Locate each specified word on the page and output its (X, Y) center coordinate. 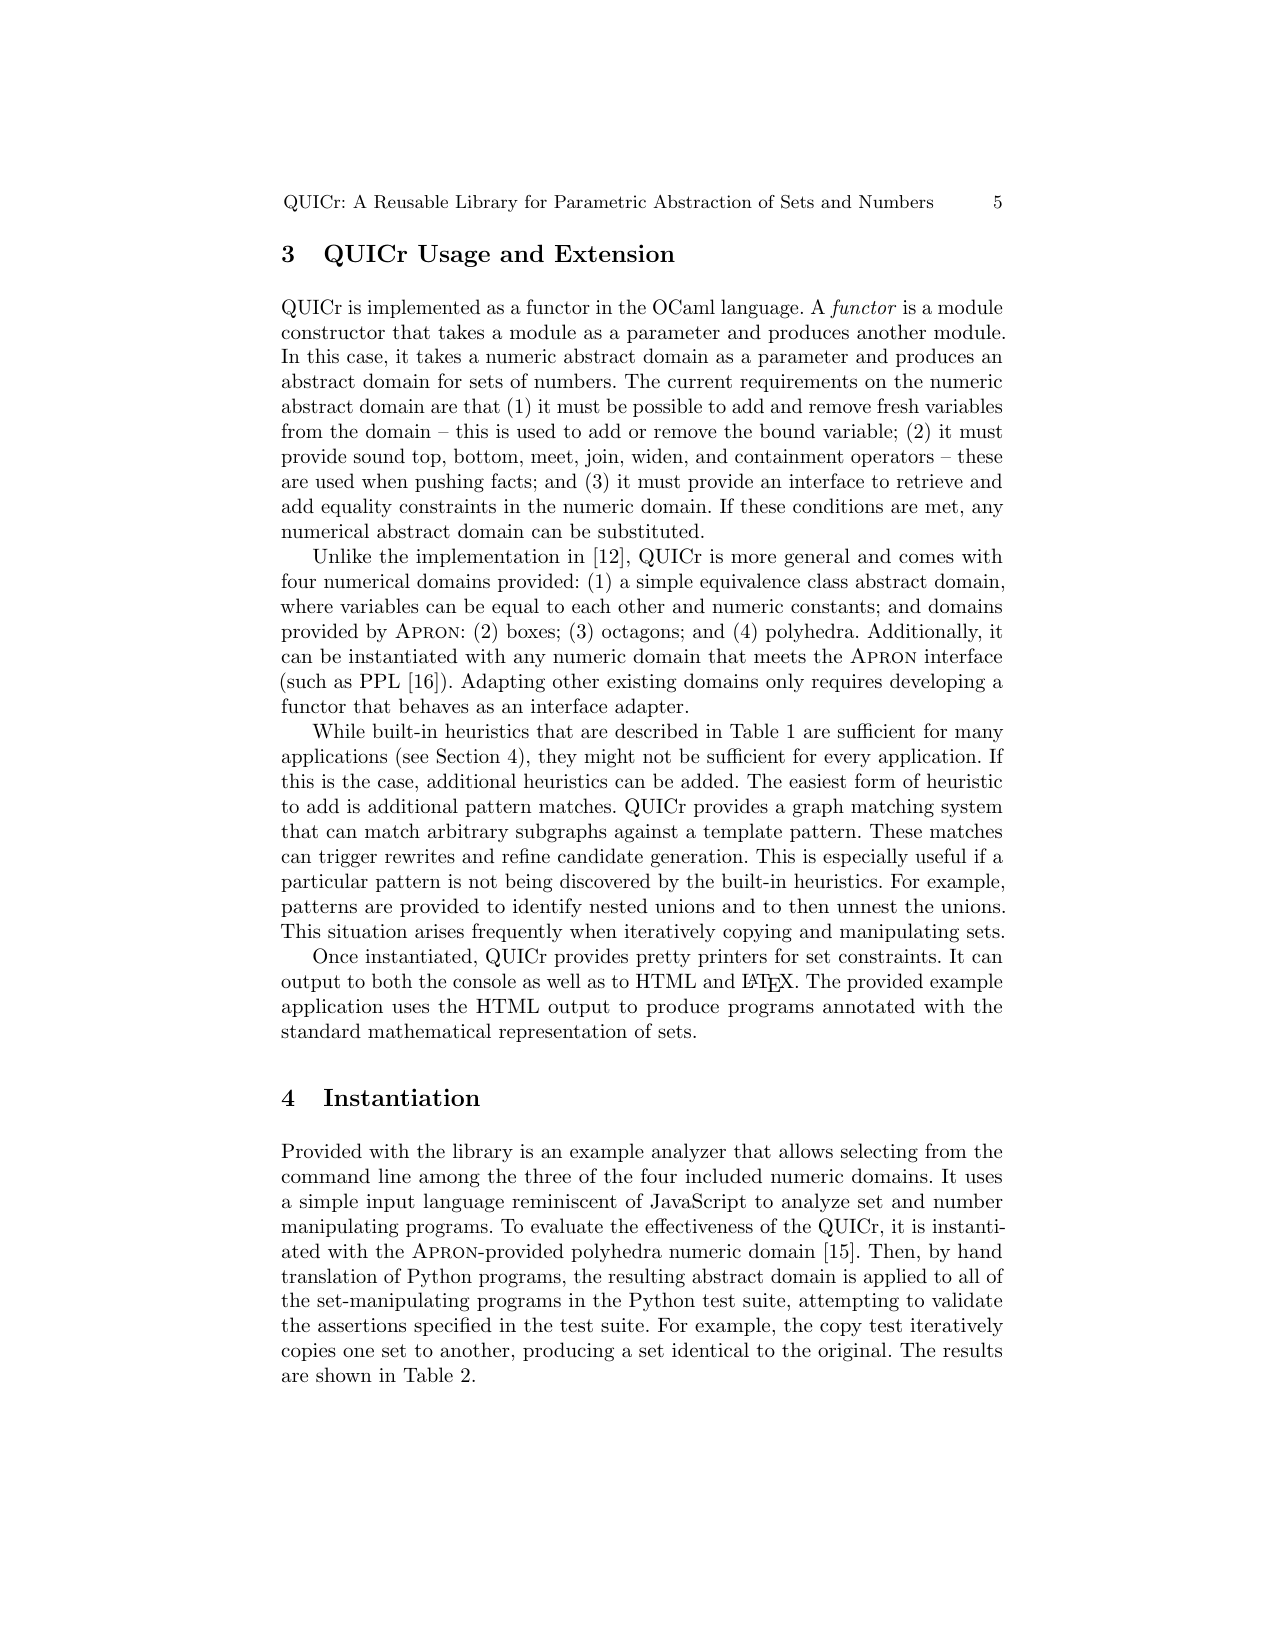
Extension (615, 253)
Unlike (342, 556)
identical (710, 1349)
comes (926, 558)
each (591, 606)
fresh (898, 405)
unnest (867, 907)
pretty (663, 959)
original (852, 1352)
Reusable (411, 202)
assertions (362, 1325)
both (392, 980)
